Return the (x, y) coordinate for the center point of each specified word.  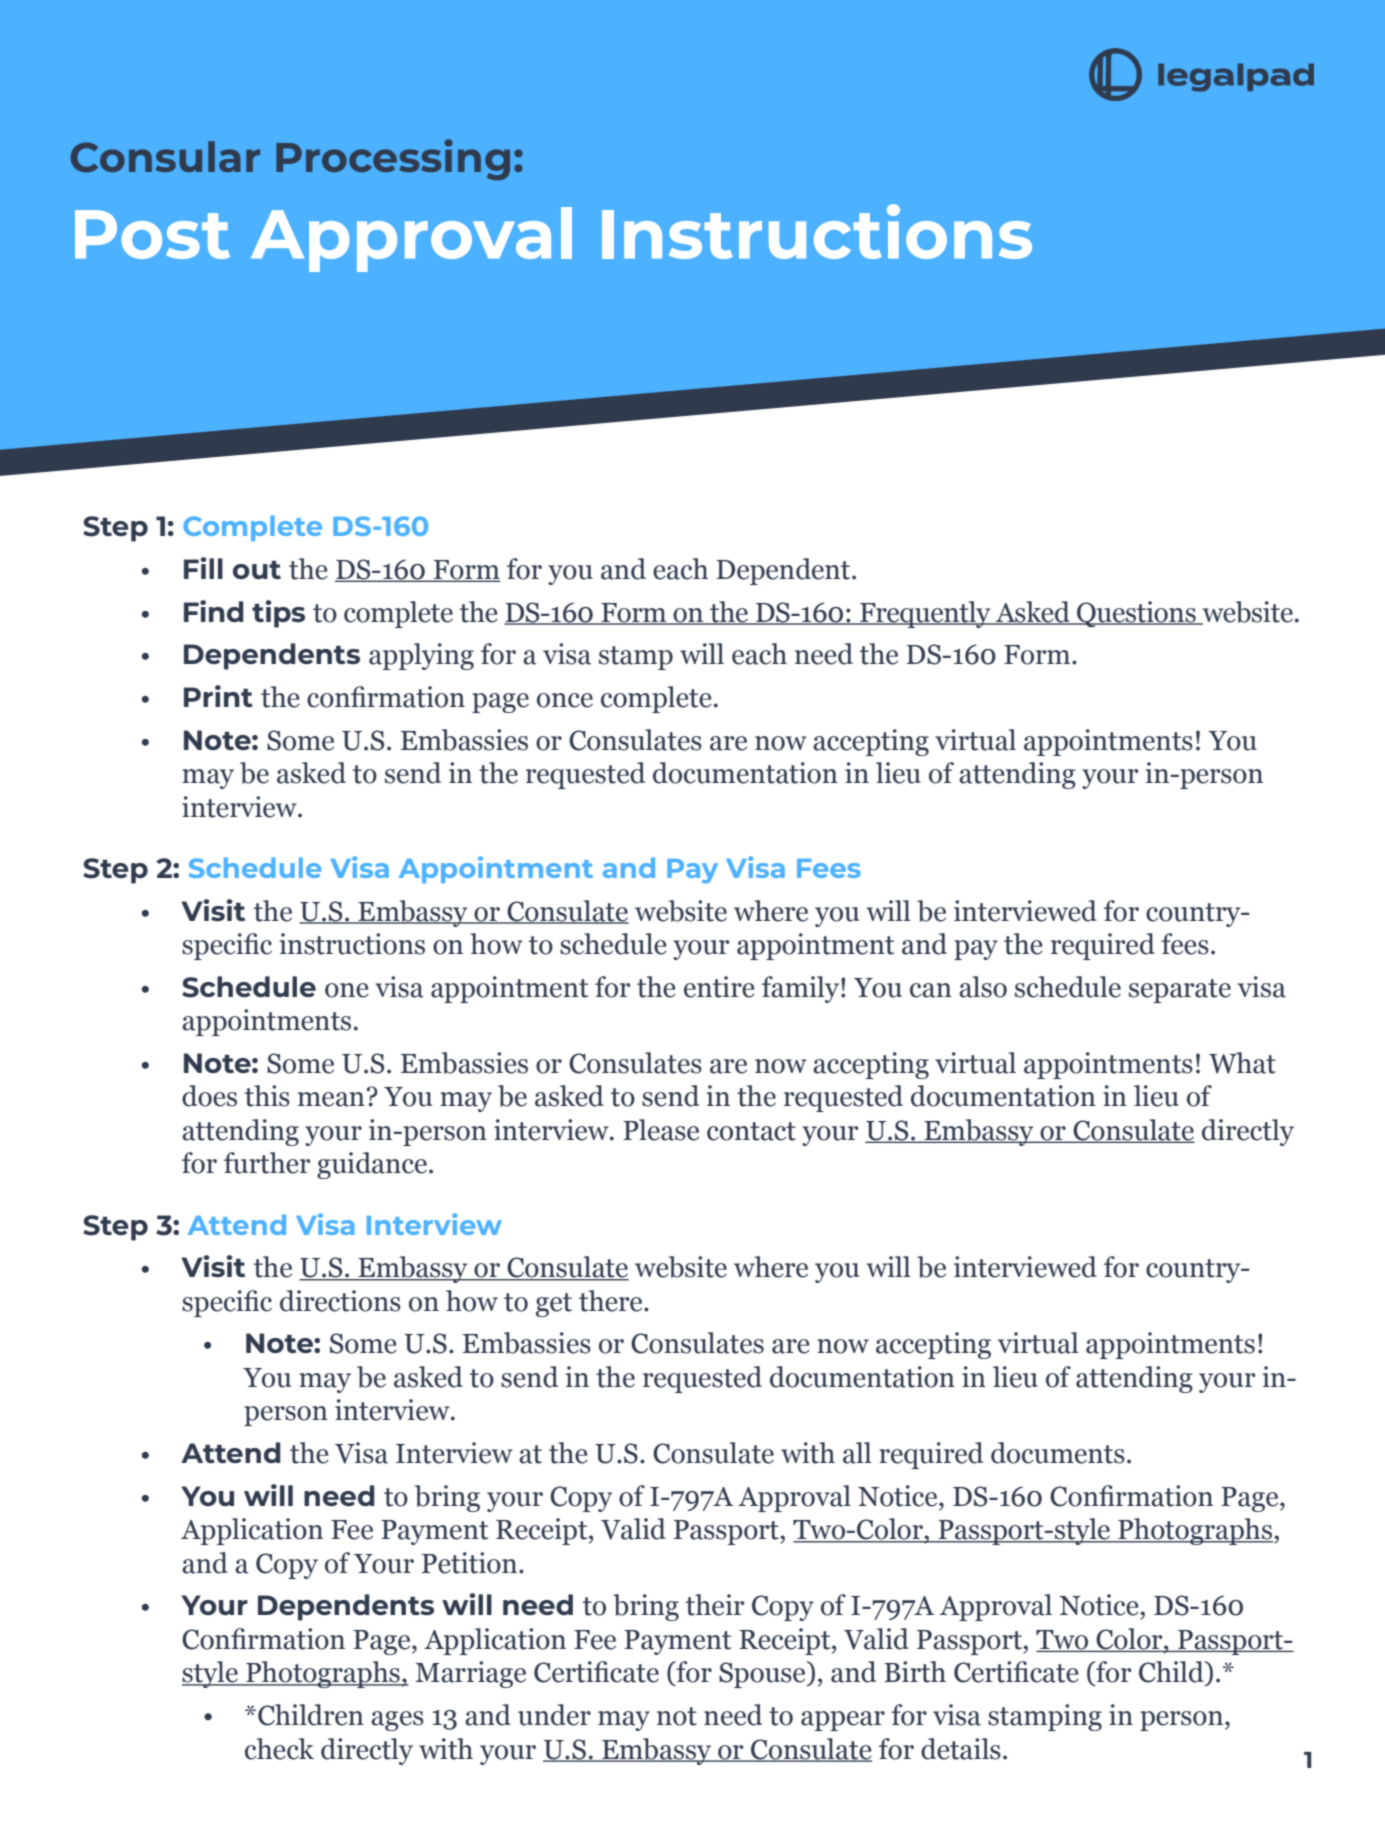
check (279, 1749)
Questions (1136, 614)
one (347, 990)
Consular (165, 157)
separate (1180, 991)
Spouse (763, 1674)
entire (719, 987)
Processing (393, 159)
